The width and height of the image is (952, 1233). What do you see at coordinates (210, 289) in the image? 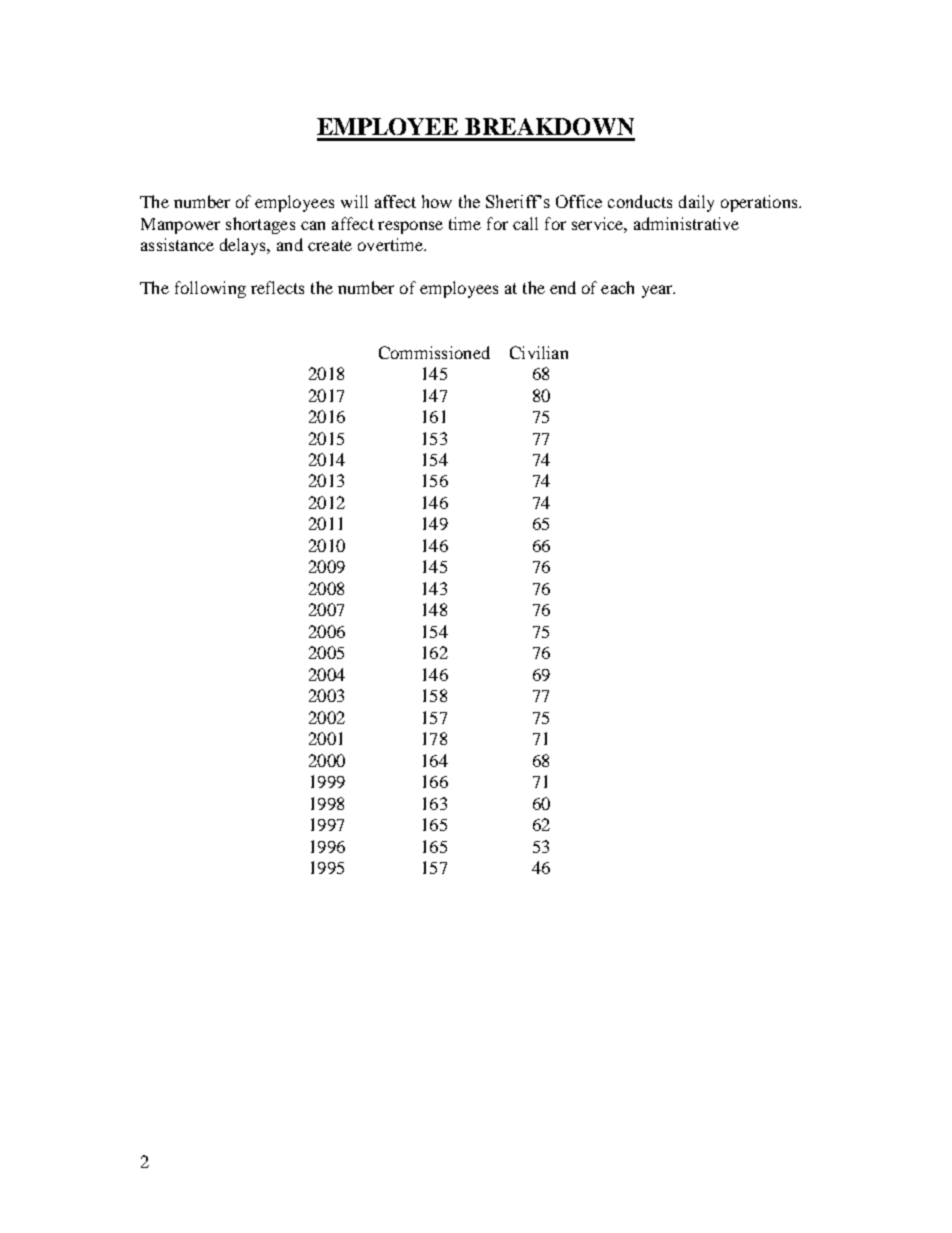
I see `following` at bounding box center [210, 289].
